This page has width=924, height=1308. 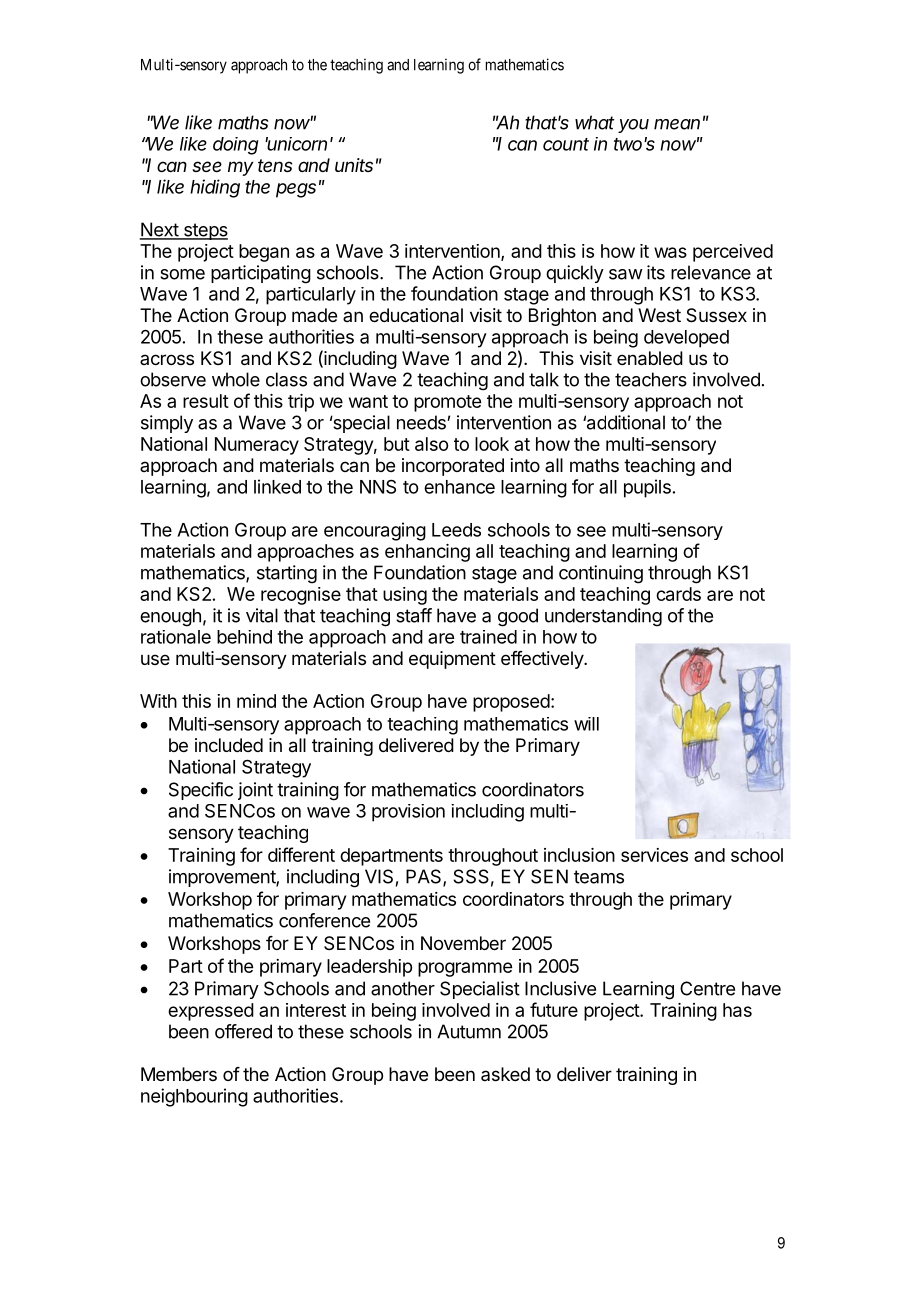 What do you see at coordinates (194, 1097) in the page?
I see `neighbouring` at bounding box center [194, 1097].
